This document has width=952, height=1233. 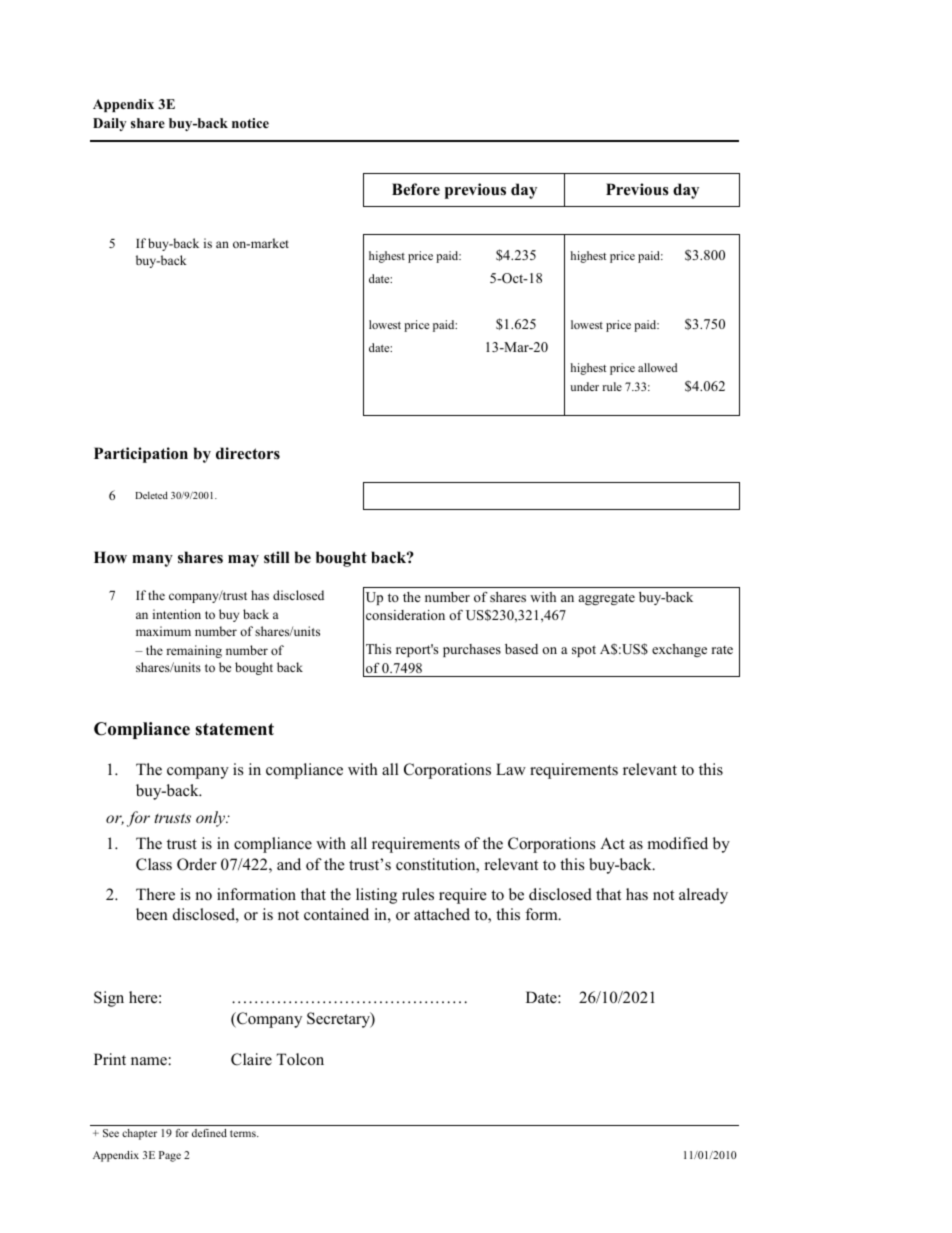 What do you see at coordinates (209, 1133) in the document?
I see `defined` at bounding box center [209, 1133].
